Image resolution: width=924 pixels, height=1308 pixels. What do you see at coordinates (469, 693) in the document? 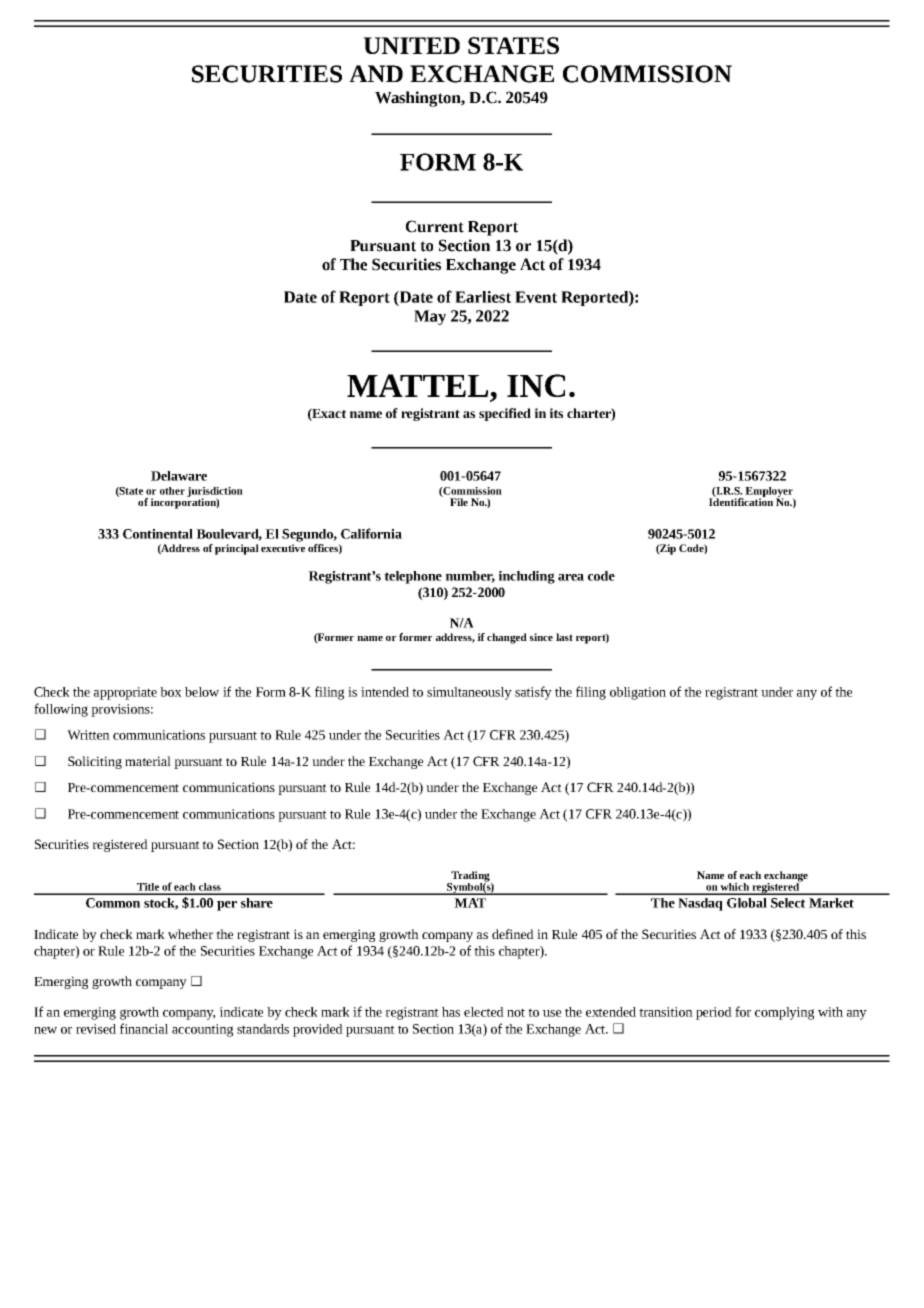
I see `simultaneously` at bounding box center [469, 693].
